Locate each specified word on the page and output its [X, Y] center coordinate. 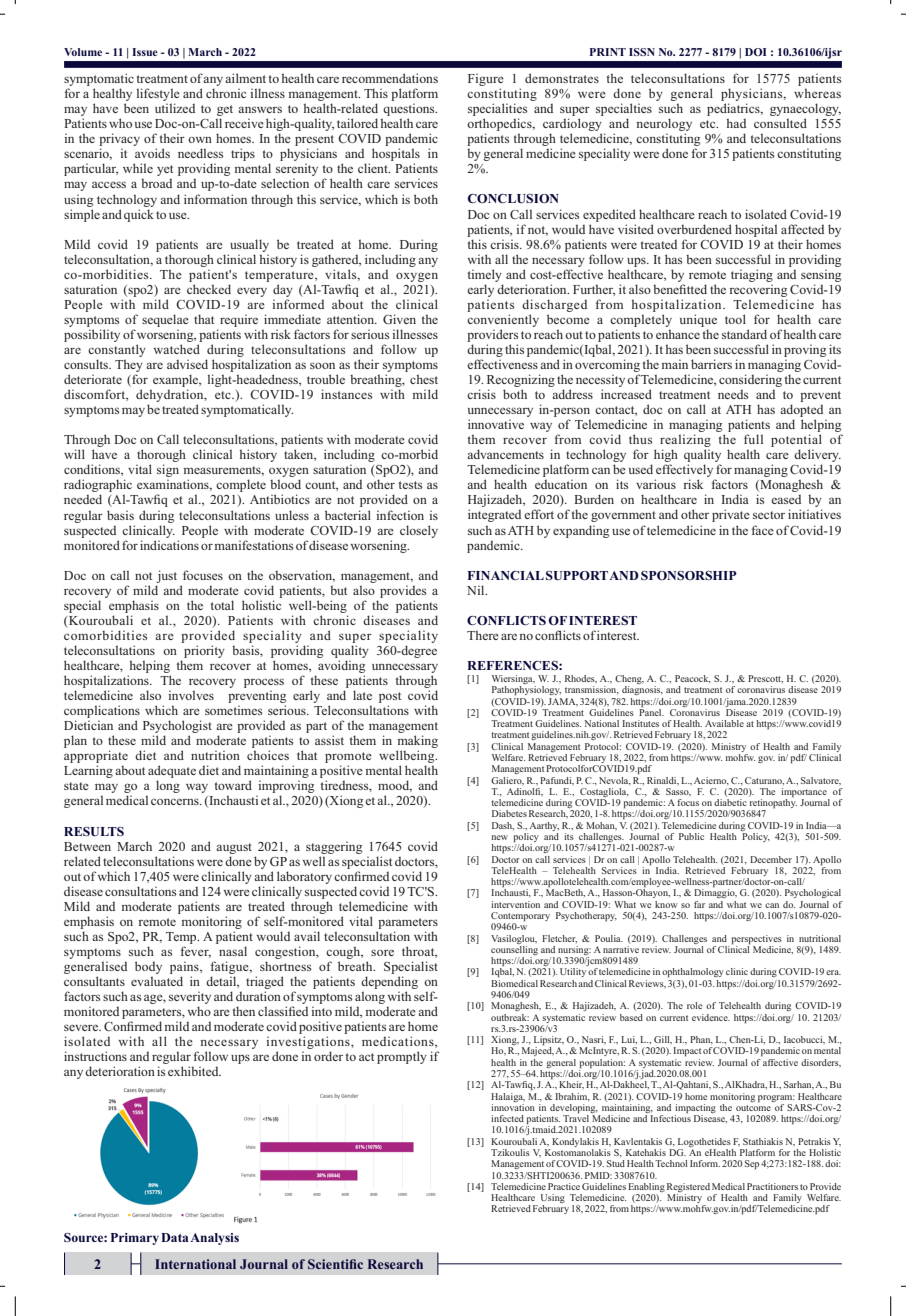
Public [691, 836]
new [499, 837]
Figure [486, 81]
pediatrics [734, 111]
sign [168, 472]
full [753, 439]
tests [410, 485]
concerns [176, 801]
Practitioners [772, 1186]
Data [175, 1237]
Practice [564, 1186]
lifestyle [158, 96]
